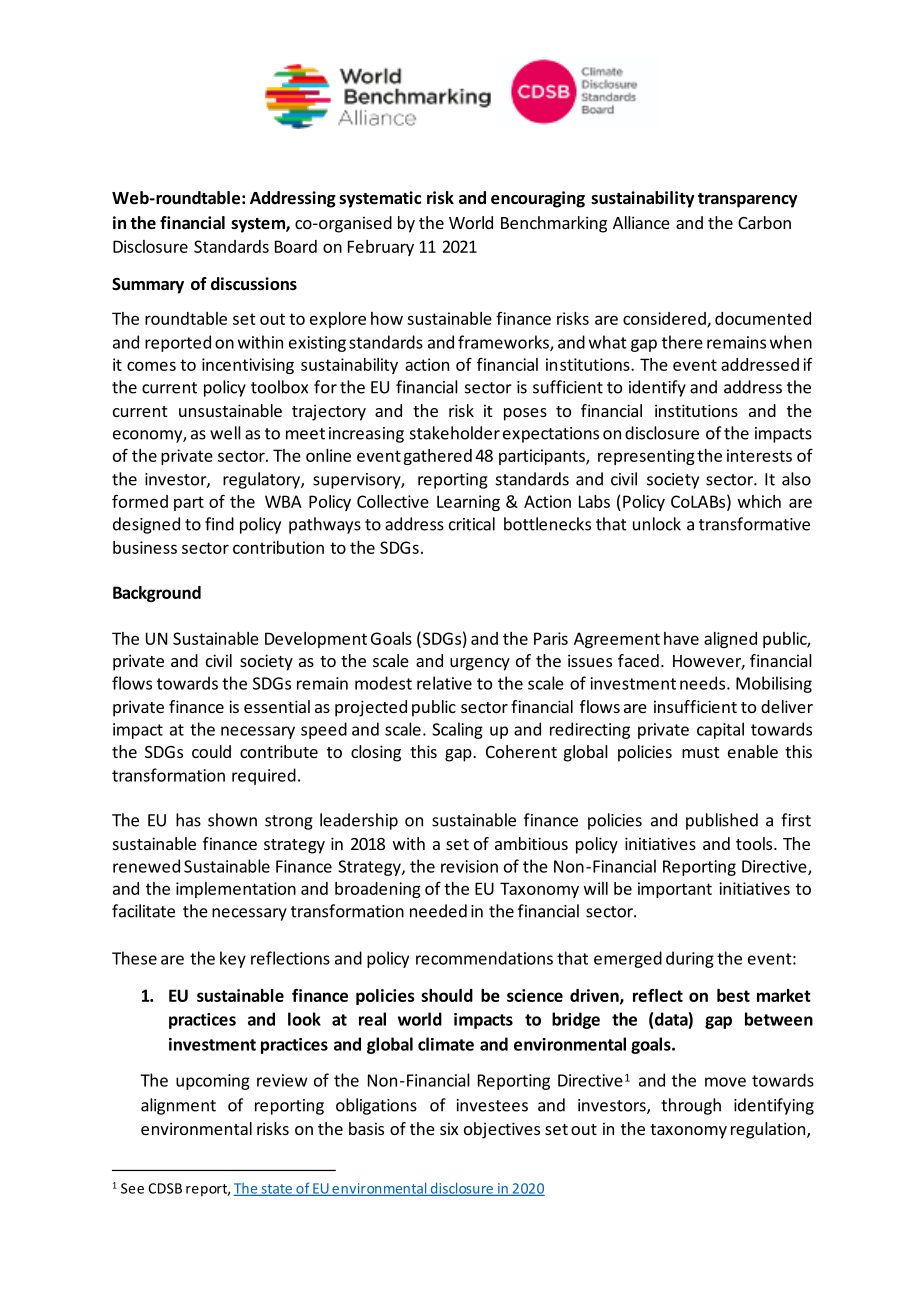  I want to click on discussions, so click(254, 284).
